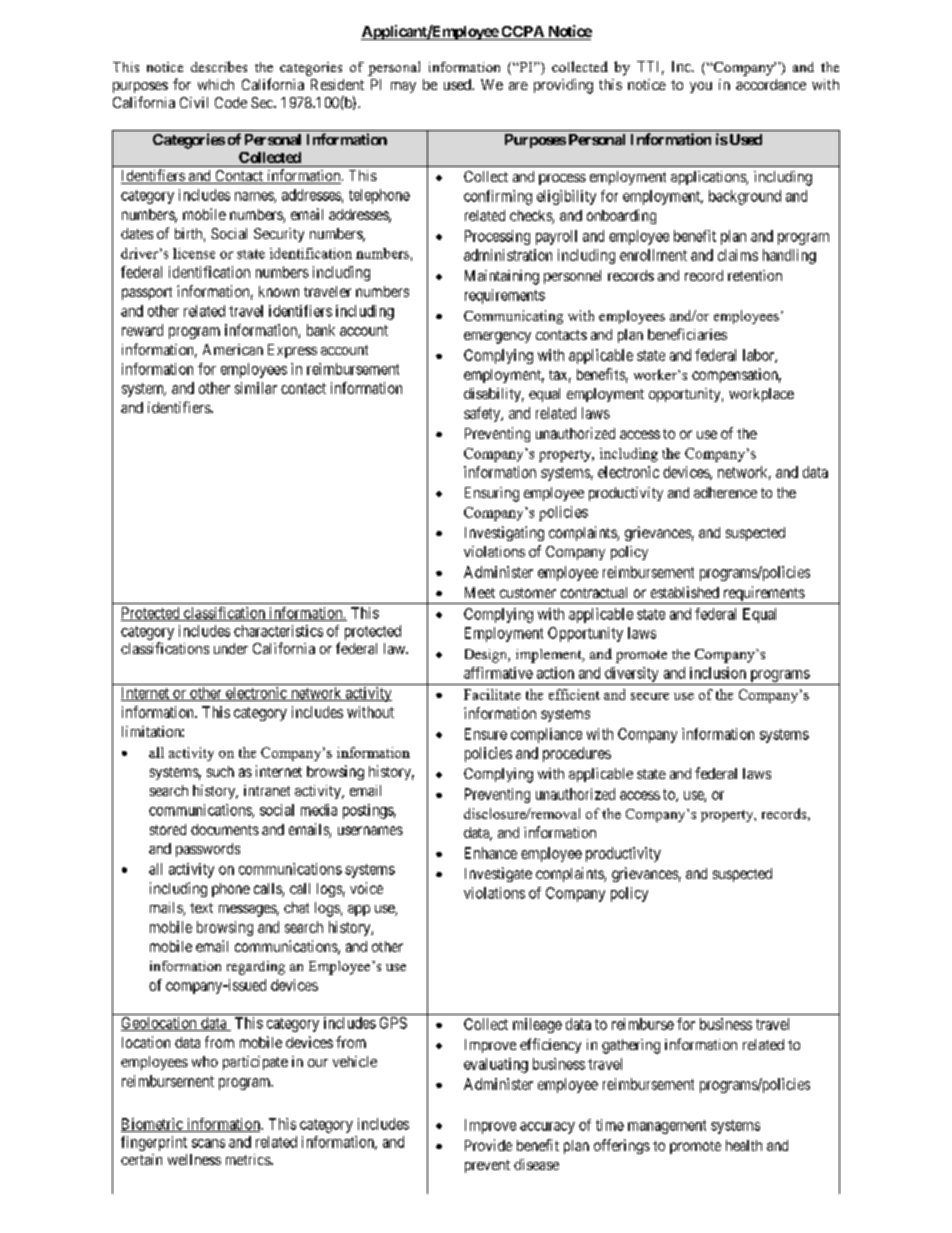  I want to click on American, so click(233, 349).
